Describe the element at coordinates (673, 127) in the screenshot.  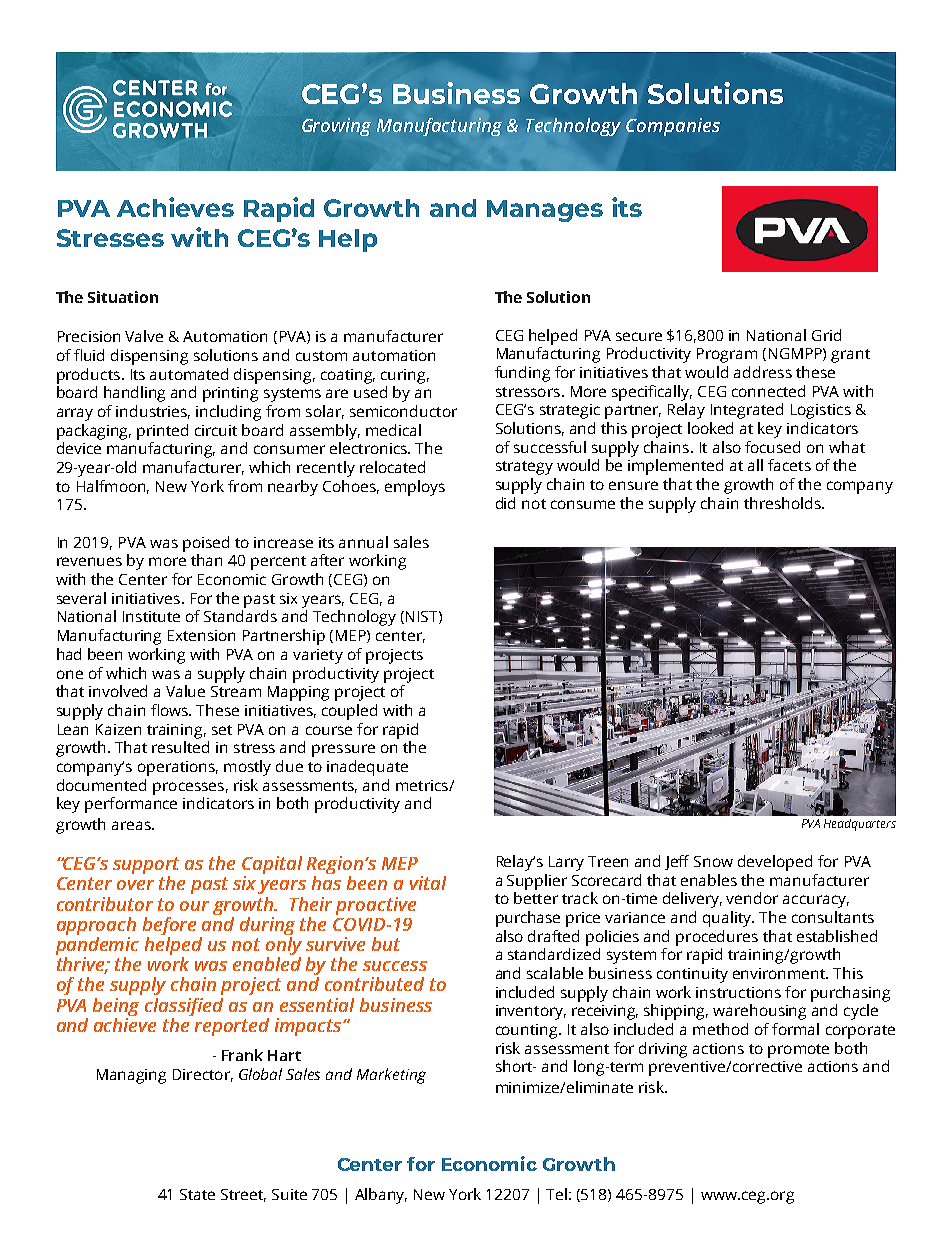
I see `Companies` at that location.
